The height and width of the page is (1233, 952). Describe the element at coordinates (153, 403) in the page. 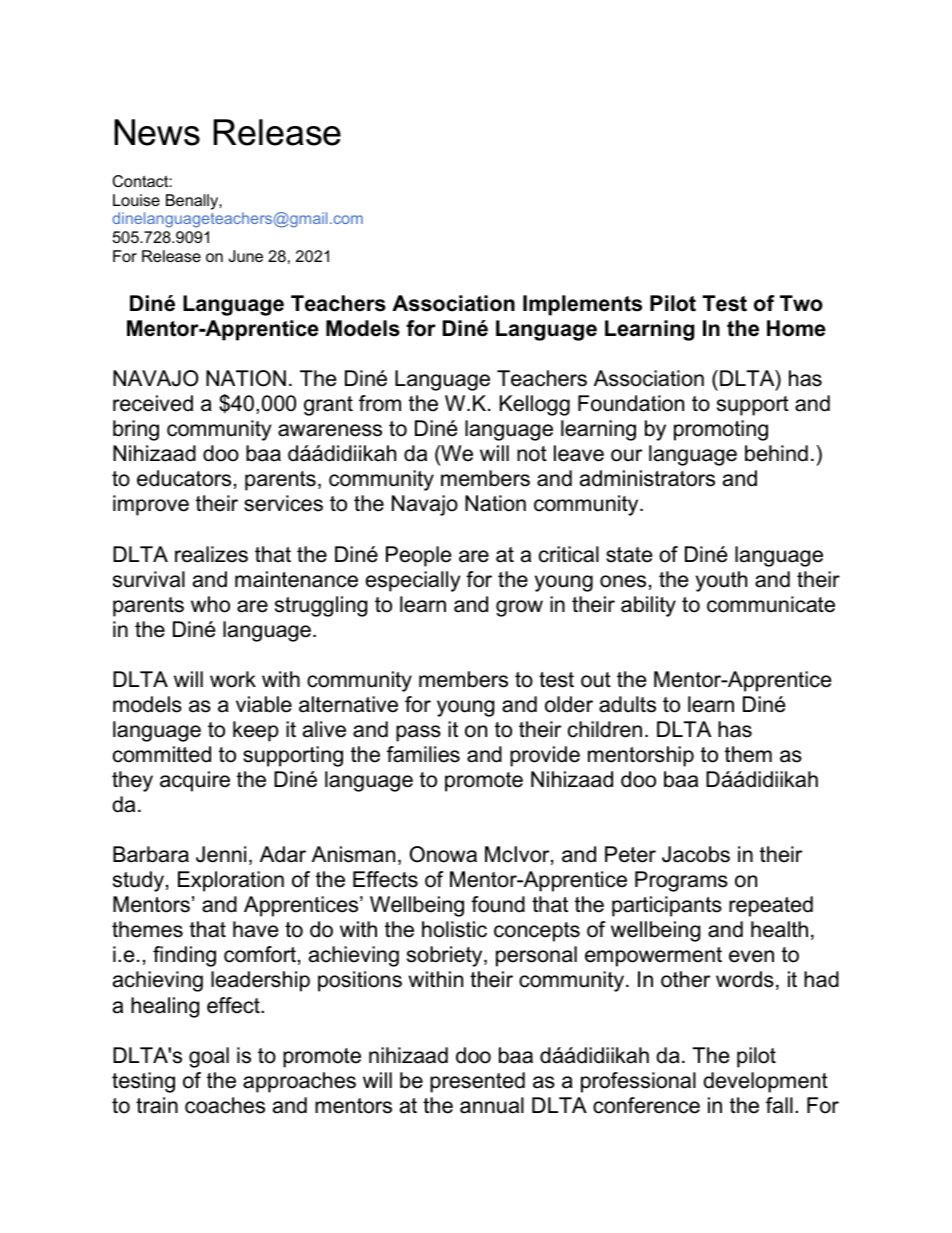

I see `received` at that location.
